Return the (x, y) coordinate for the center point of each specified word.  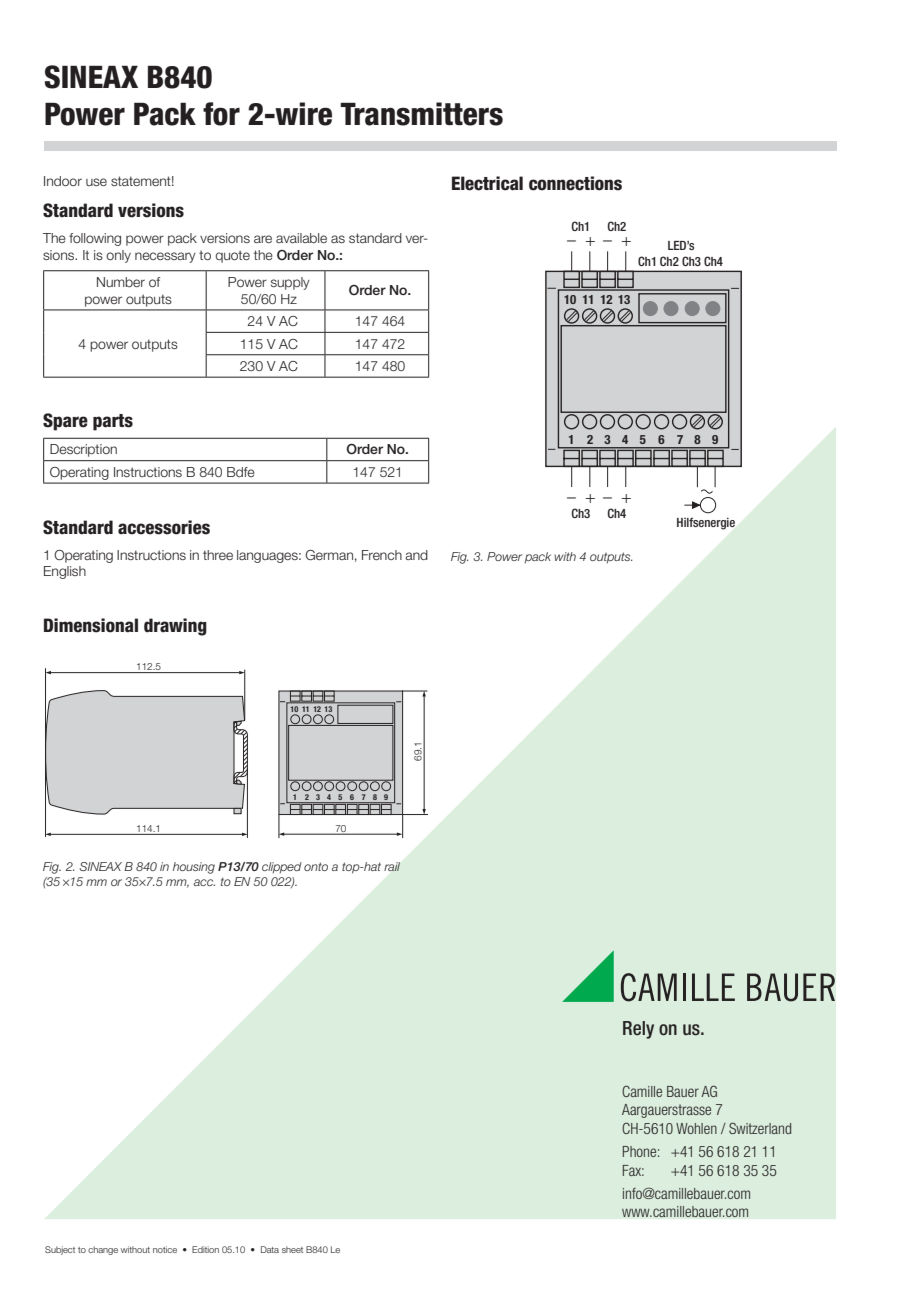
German (329, 555)
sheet (292, 1249)
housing (194, 868)
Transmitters (421, 114)
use (96, 182)
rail (392, 866)
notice (165, 1249)
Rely (638, 1030)
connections (575, 183)
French (382, 555)
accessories (164, 527)
